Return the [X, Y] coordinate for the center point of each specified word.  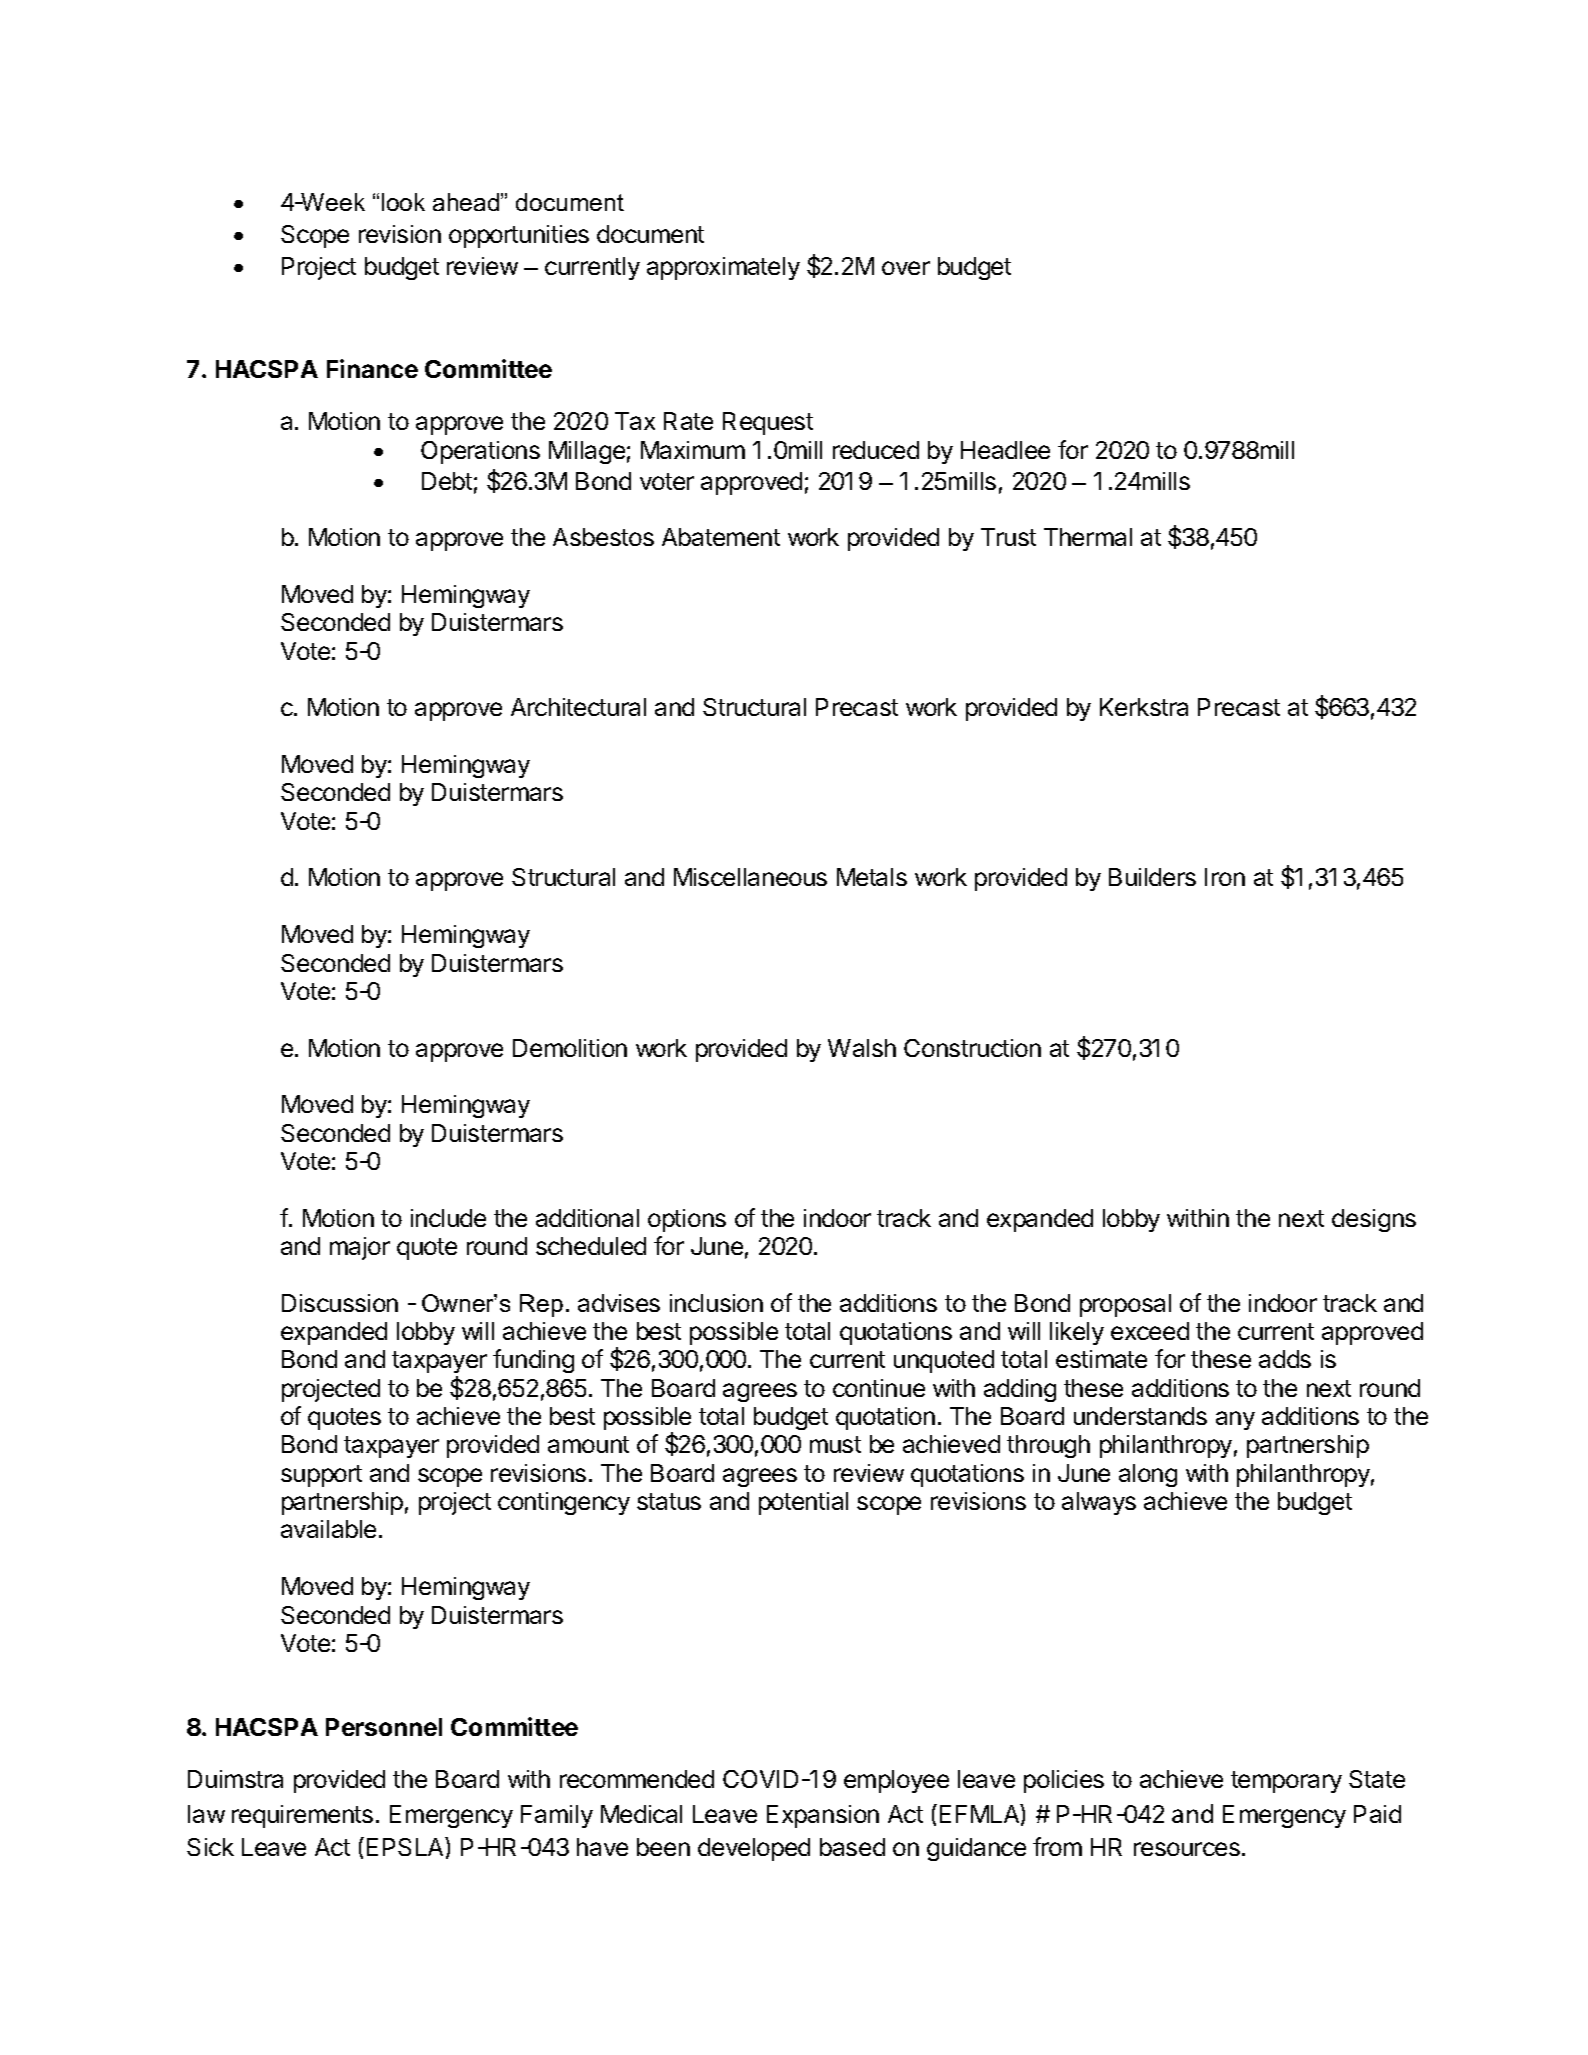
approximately [723, 268]
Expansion [823, 1816]
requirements [302, 1816]
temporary [1286, 1782]
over [906, 268]
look [403, 202]
